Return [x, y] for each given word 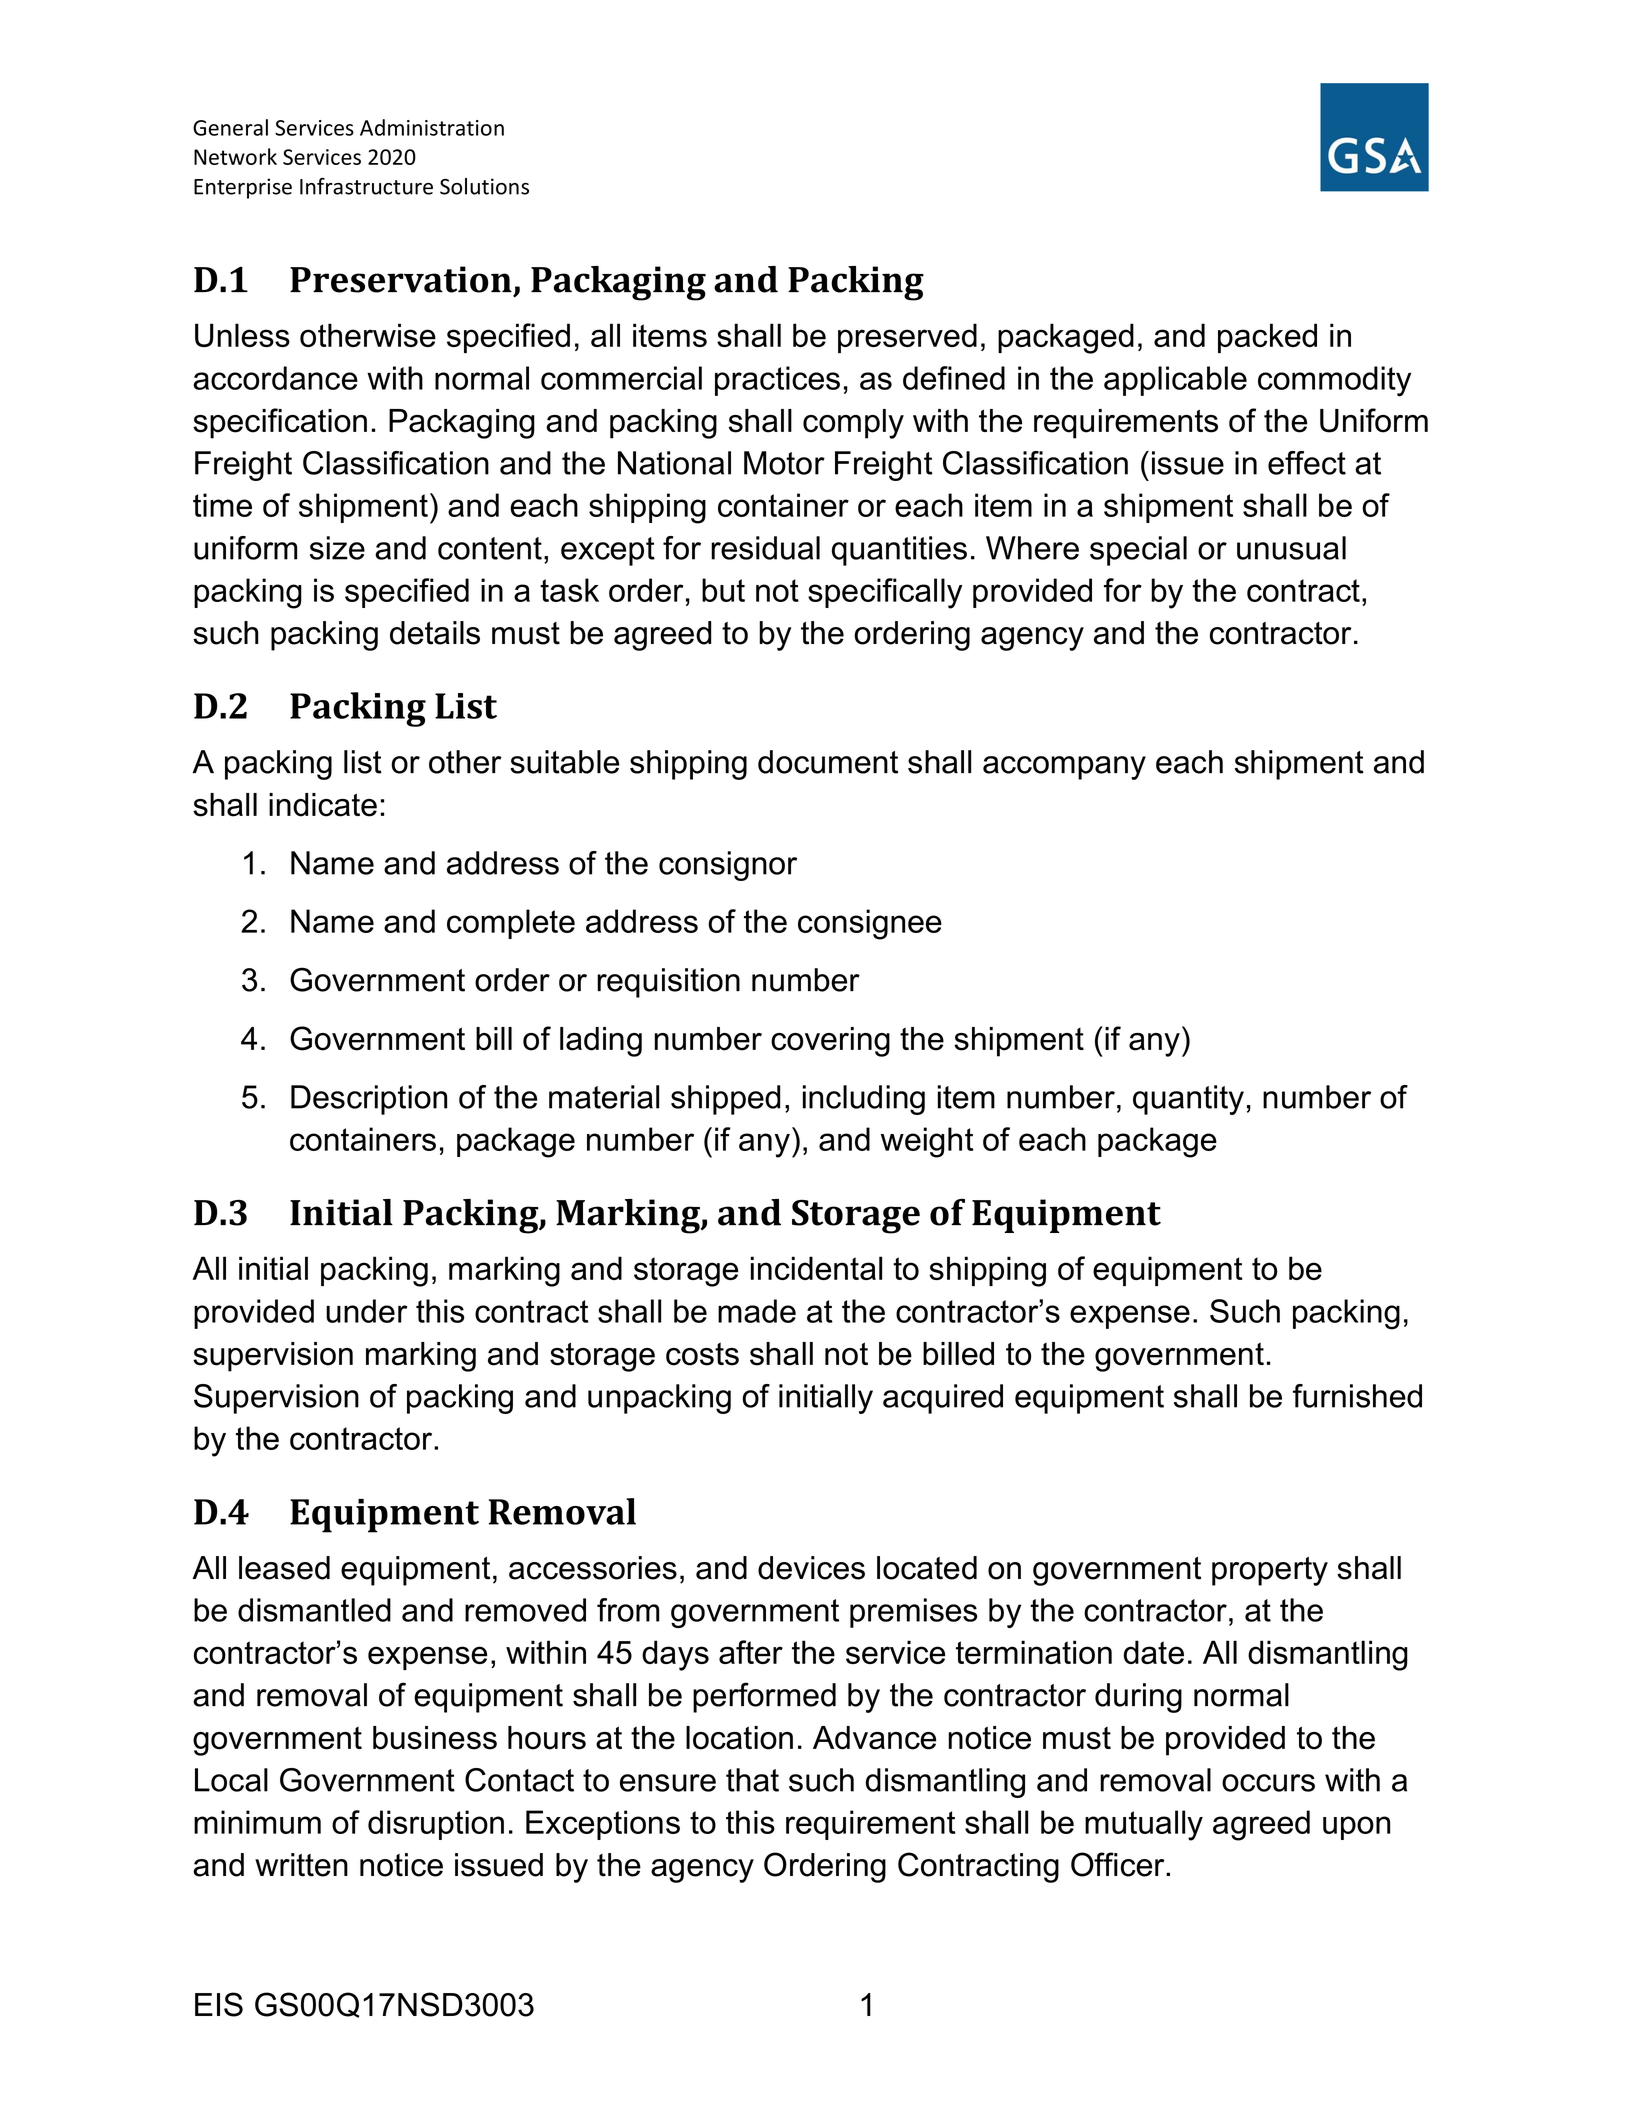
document [828, 762]
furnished [1357, 1396]
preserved [907, 338]
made [757, 1311]
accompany [1064, 768]
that [752, 1780]
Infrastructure [366, 186]
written [301, 1865]
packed [1267, 338]
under [367, 1311]
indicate [323, 805]
